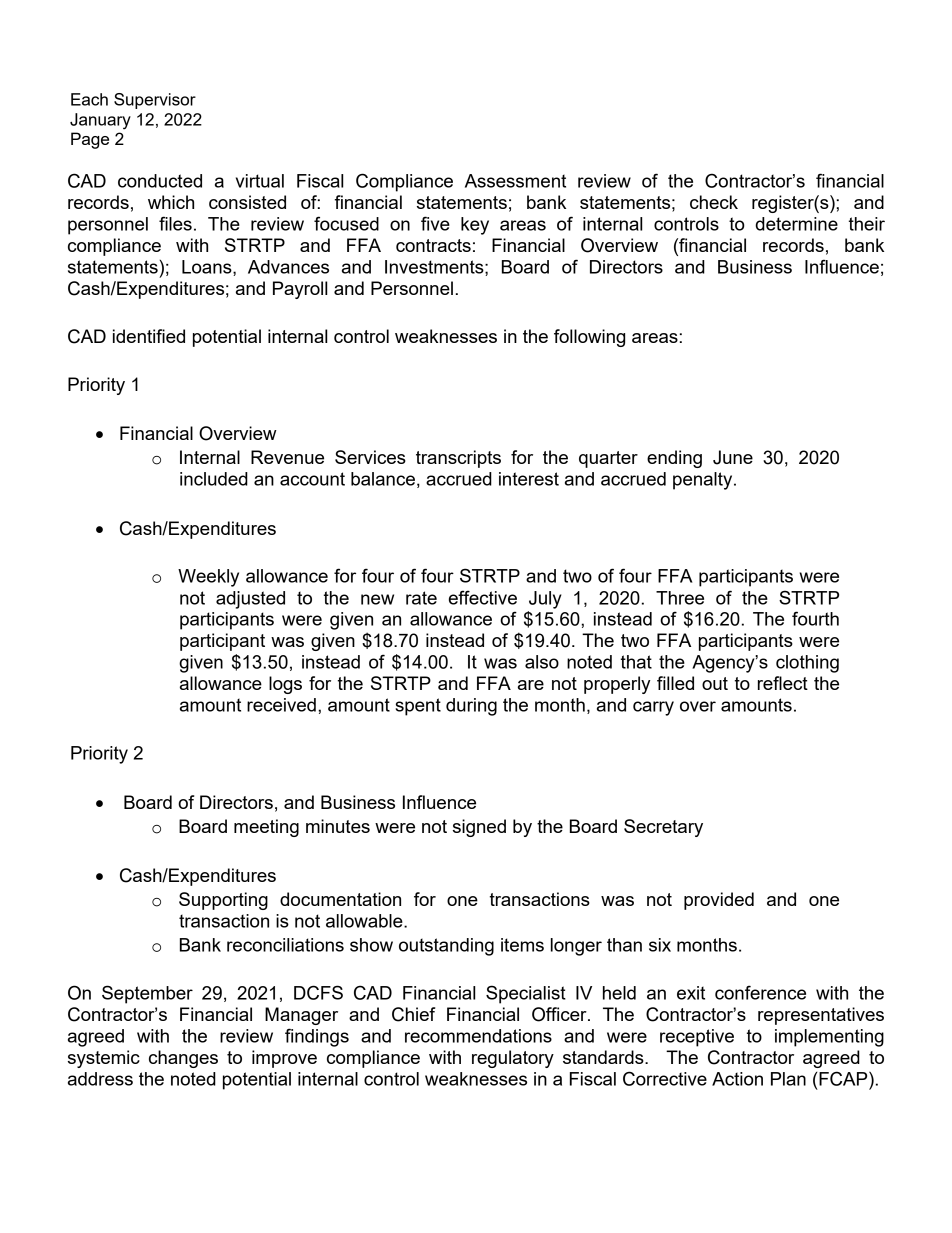 The image size is (952, 1233). I want to click on Weekly, so click(208, 578).
